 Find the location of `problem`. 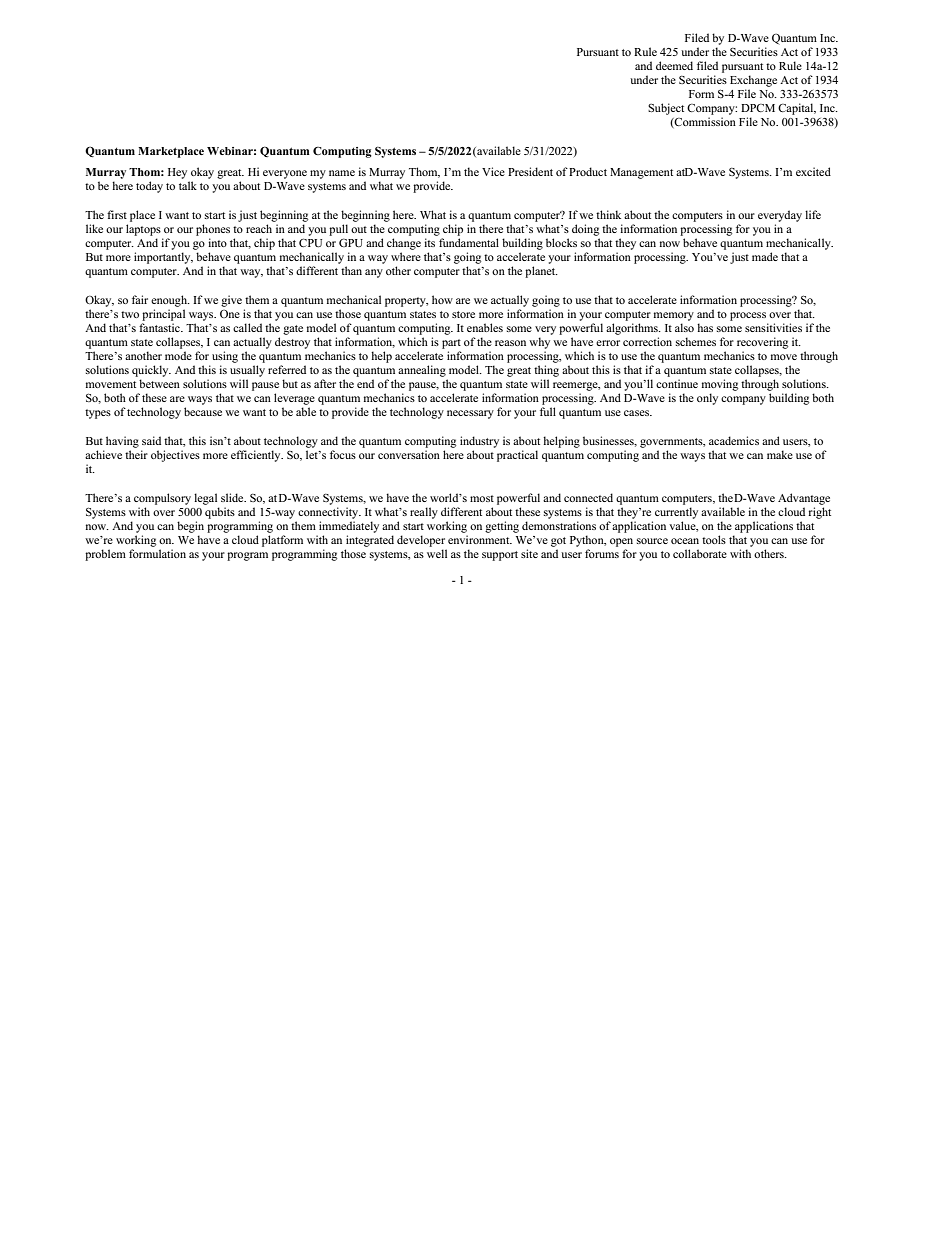

problem is located at coordinates (105, 555).
